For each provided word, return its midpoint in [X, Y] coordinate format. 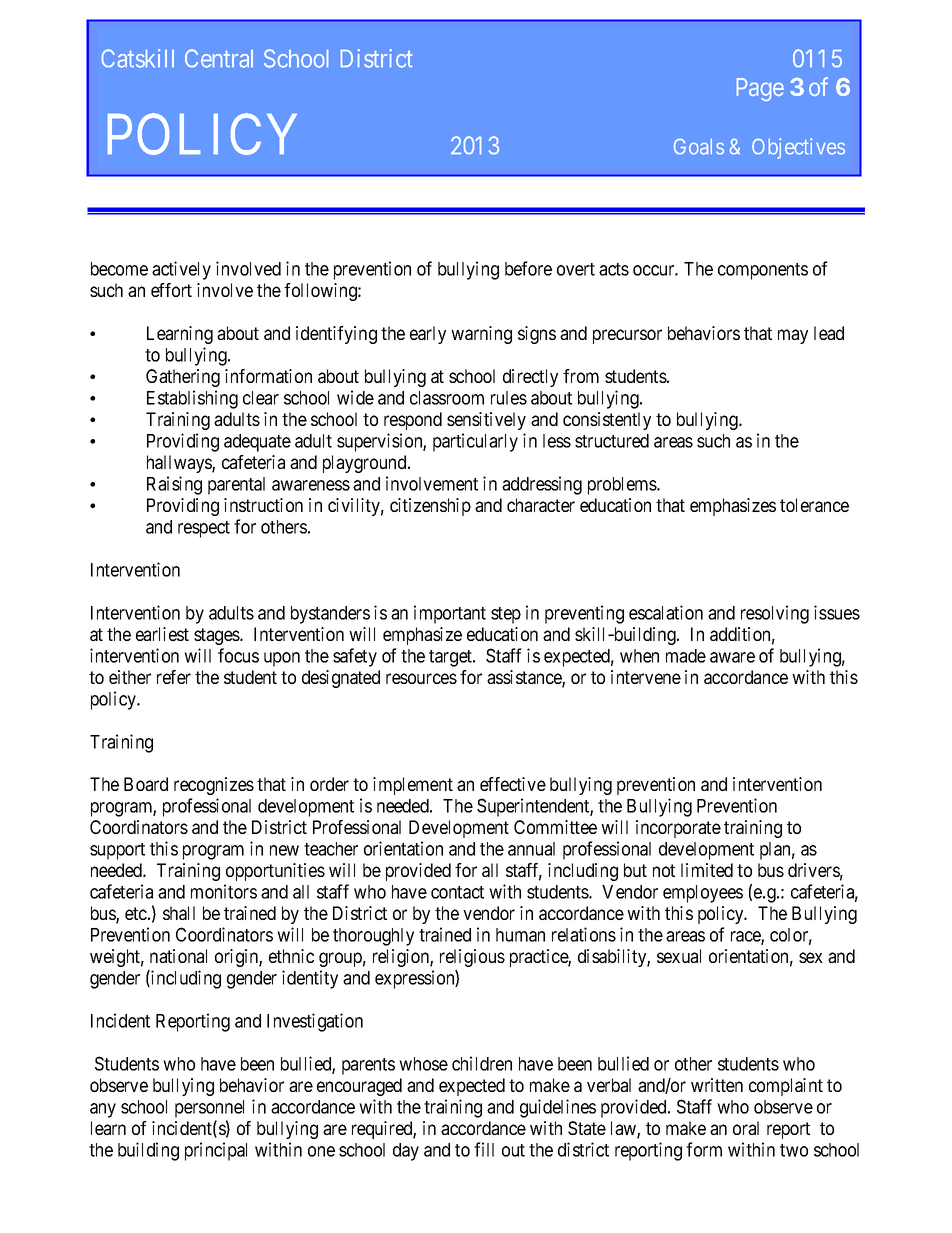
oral [746, 1128]
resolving [775, 614]
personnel [209, 1109]
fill [484, 1149]
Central [219, 58]
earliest [162, 634]
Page [760, 89]
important [450, 614]
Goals [699, 147]
